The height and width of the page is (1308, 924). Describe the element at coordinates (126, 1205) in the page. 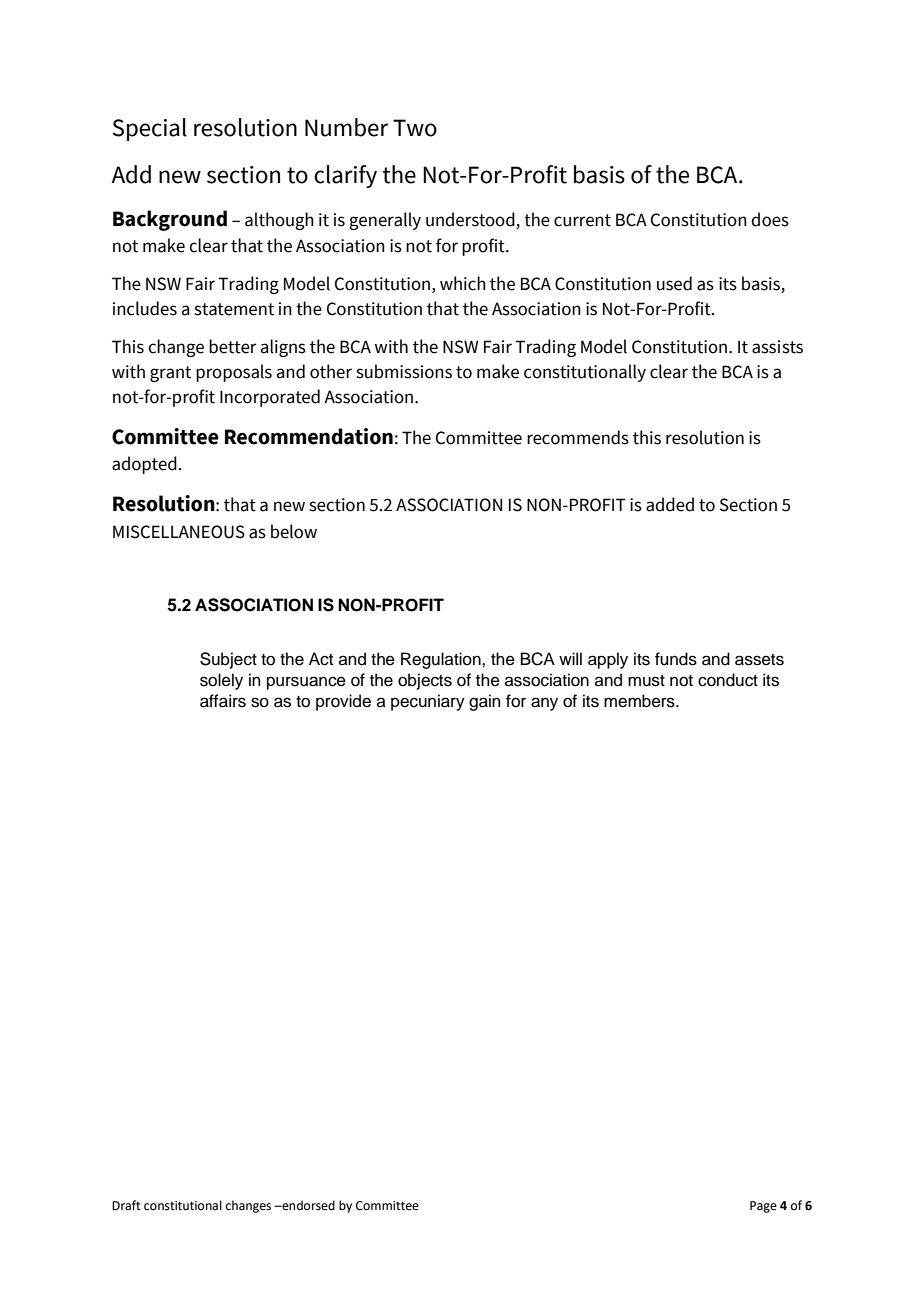

I see `Draft` at that location.
